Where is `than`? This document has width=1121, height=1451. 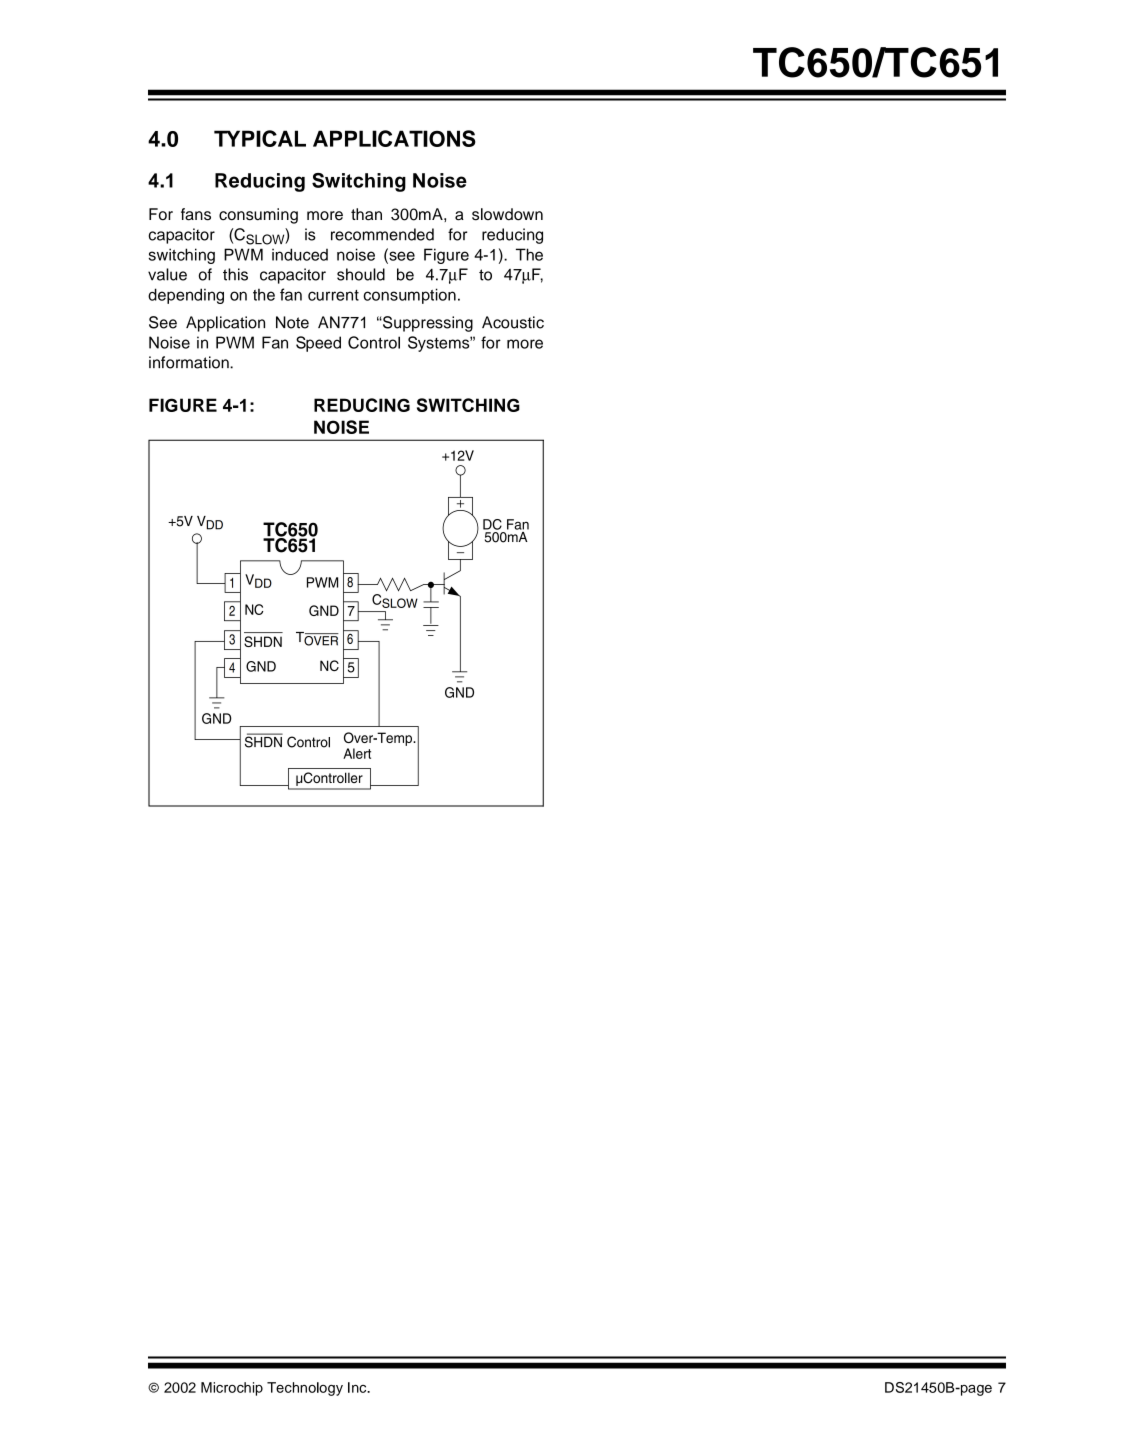
than is located at coordinates (366, 214).
